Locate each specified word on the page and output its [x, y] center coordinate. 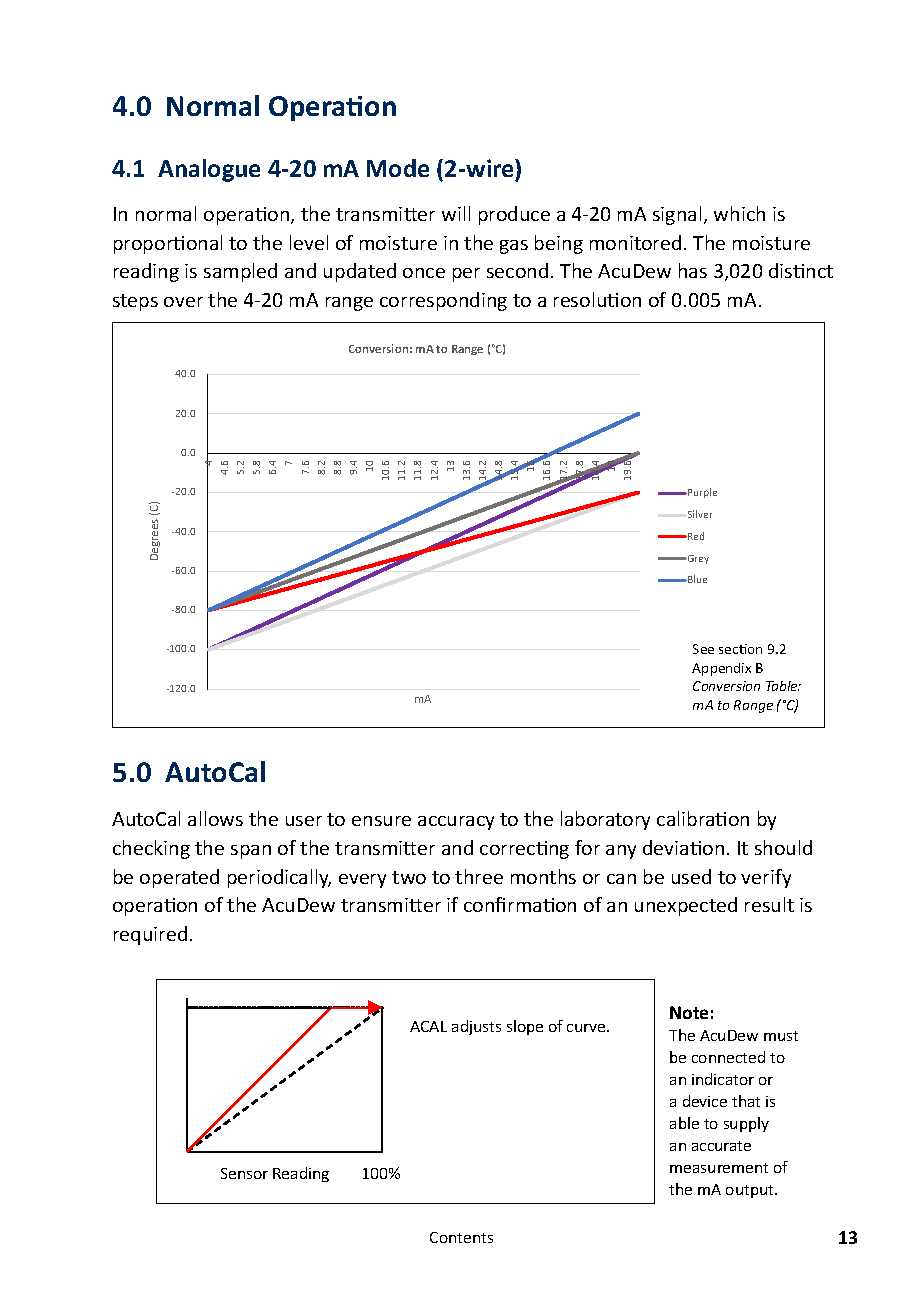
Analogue [209, 170]
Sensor [244, 1173]
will [456, 213]
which [739, 213]
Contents [461, 1237]
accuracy [456, 823]
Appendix [721, 669]
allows [215, 818]
